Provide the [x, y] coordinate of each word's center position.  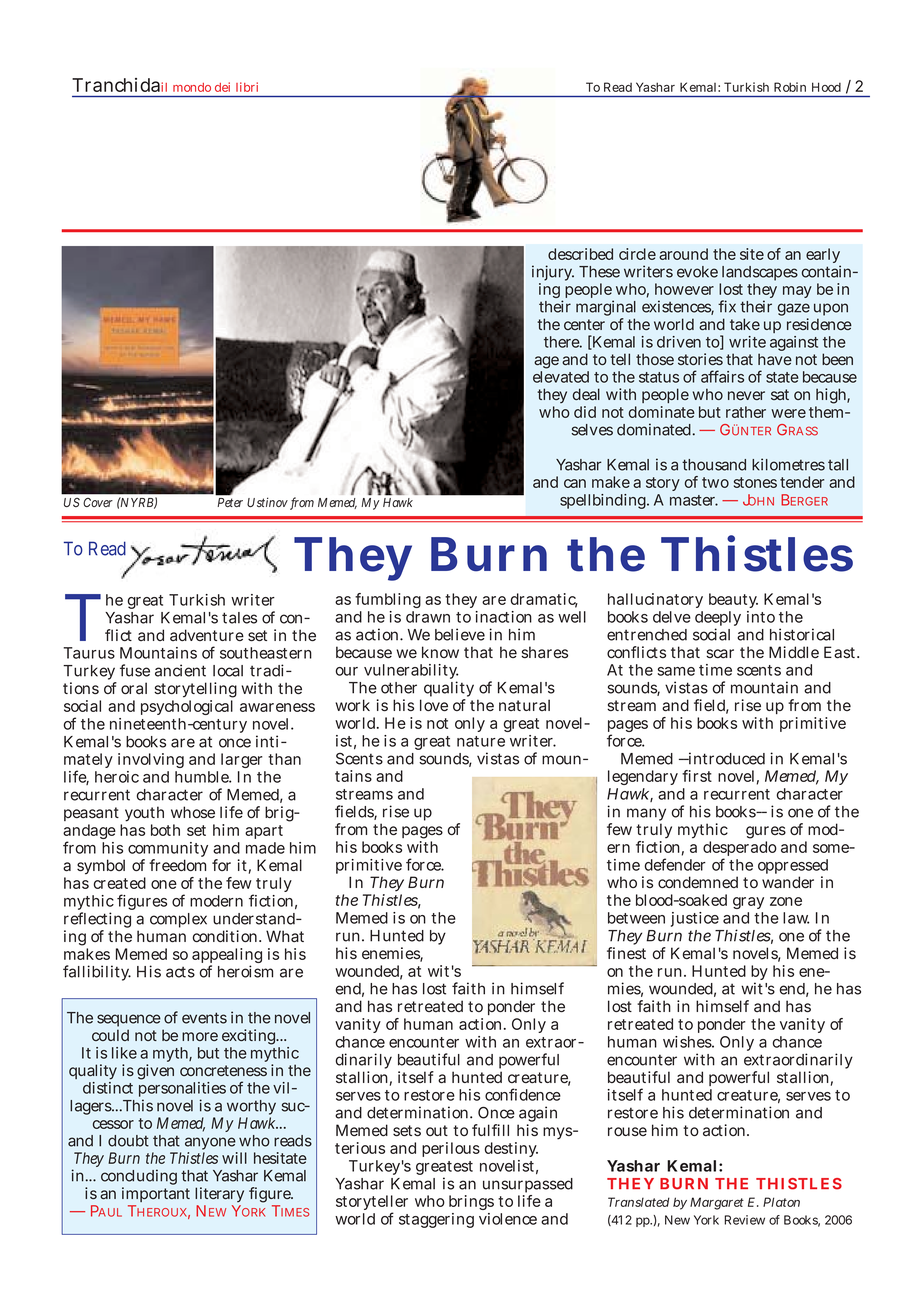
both [165, 830]
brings [471, 1202]
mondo [192, 87]
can [575, 483]
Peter [230, 502]
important [156, 1194]
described [580, 254]
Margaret [717, 1203]
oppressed [793, 868]
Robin [790, 87]
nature [481, 741]
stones [755, 482]
